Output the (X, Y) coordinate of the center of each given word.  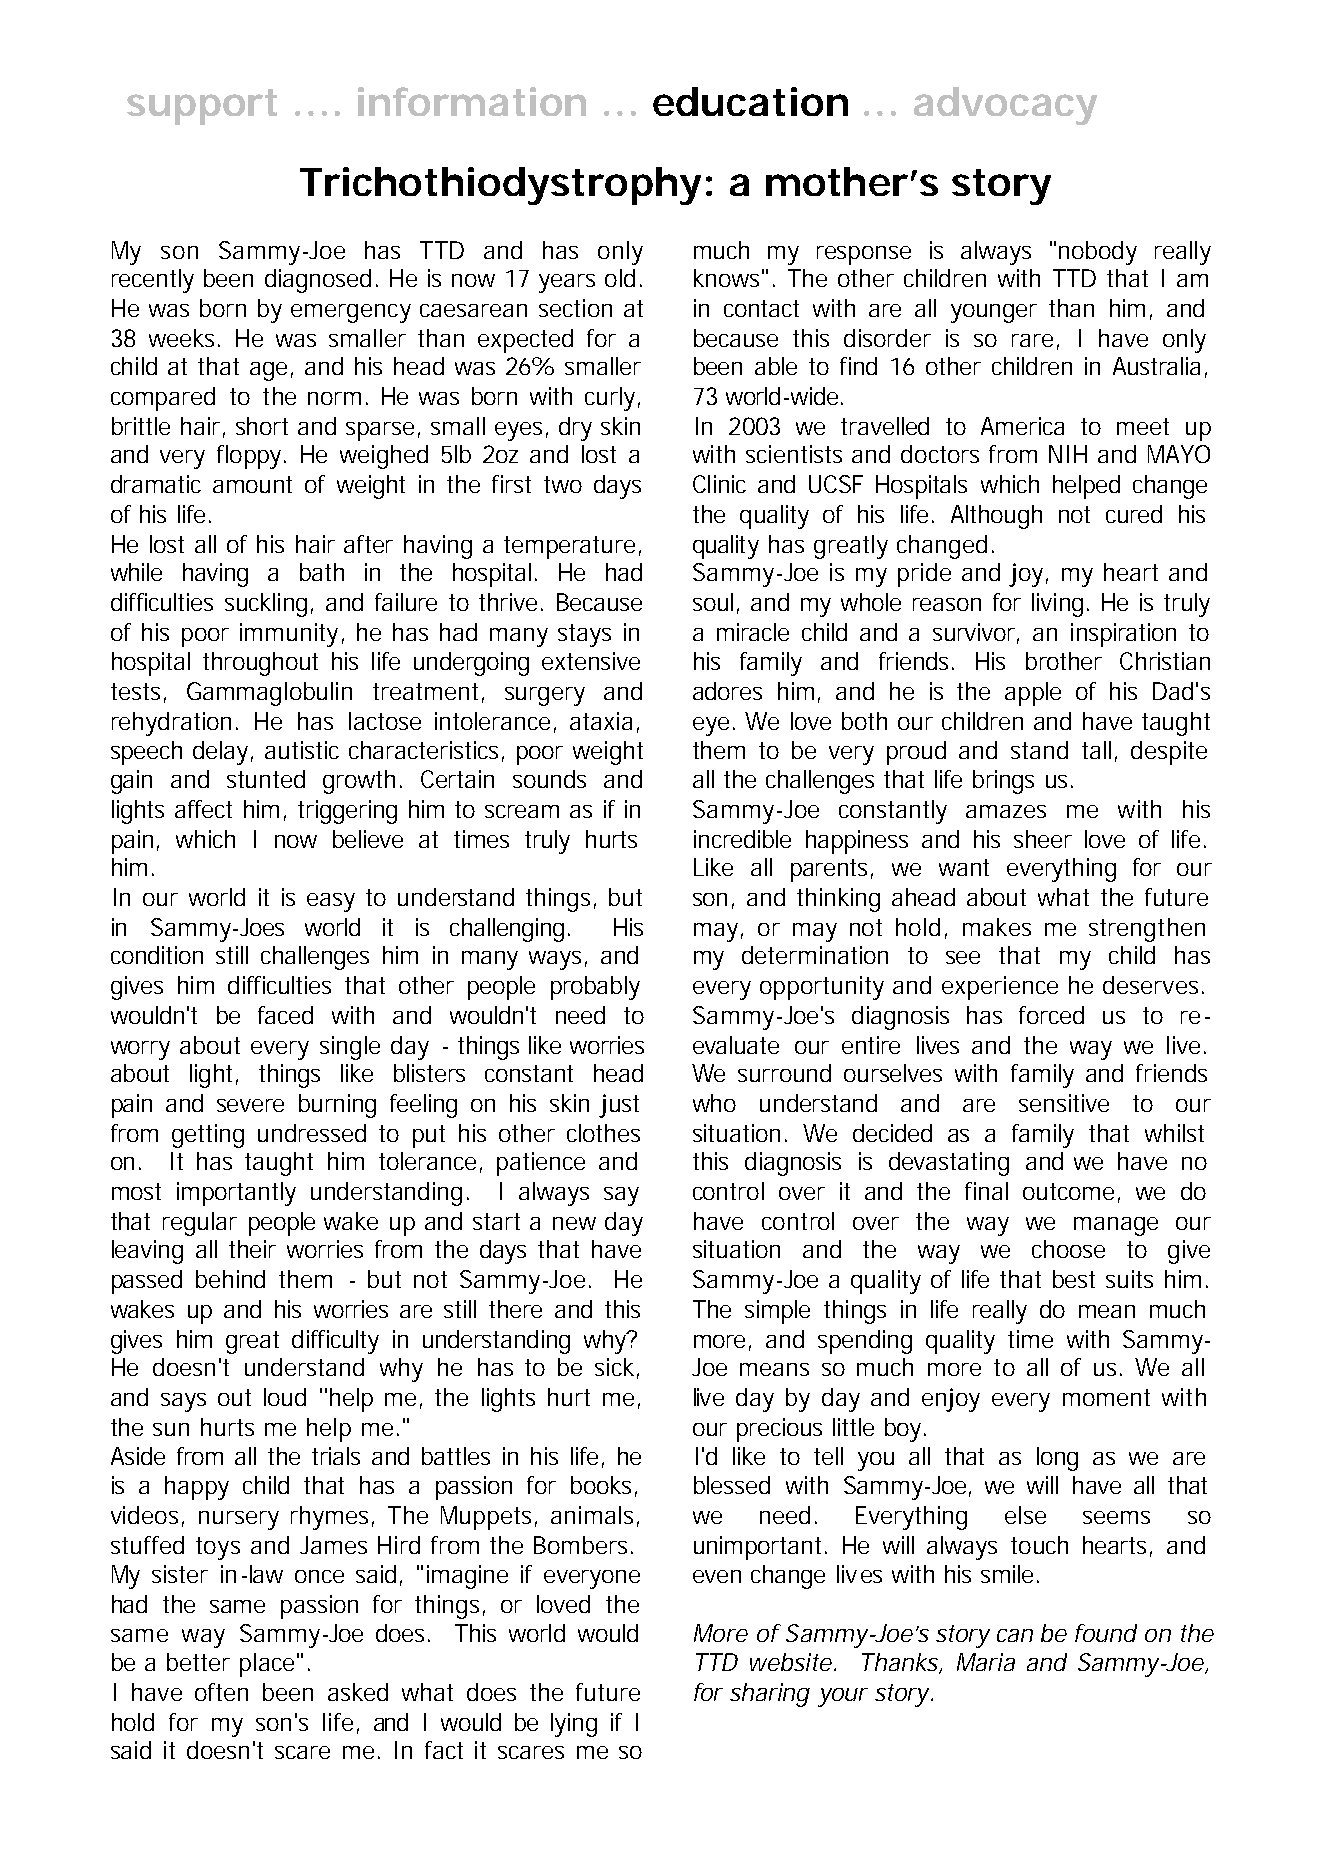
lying (574, 1725)
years (567, 283)
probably (595, 988)
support (202, 107)
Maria (986, 1662)
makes (997, 927)
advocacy (1005, 106)
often (221, 1692)
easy (331, 902)
